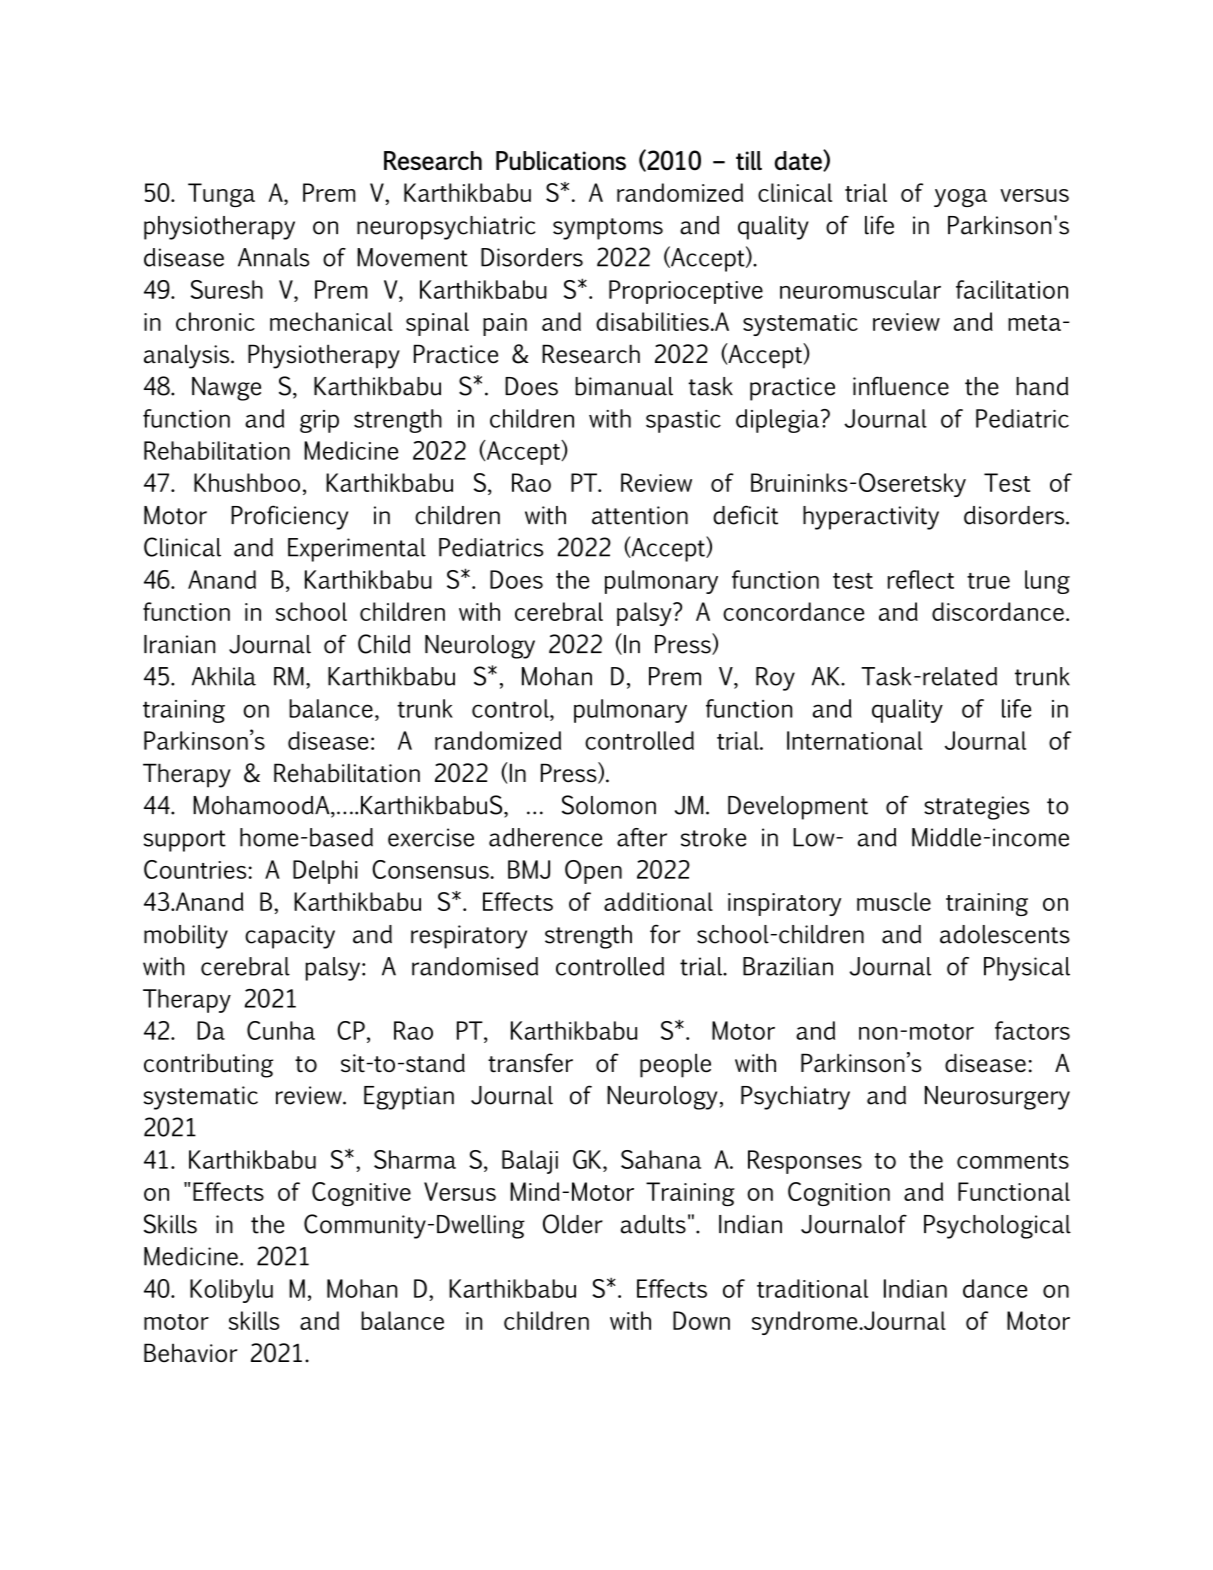  Describe the element at coordinates (608, 229) in the screenshot. I see `symptoms` at that location.
